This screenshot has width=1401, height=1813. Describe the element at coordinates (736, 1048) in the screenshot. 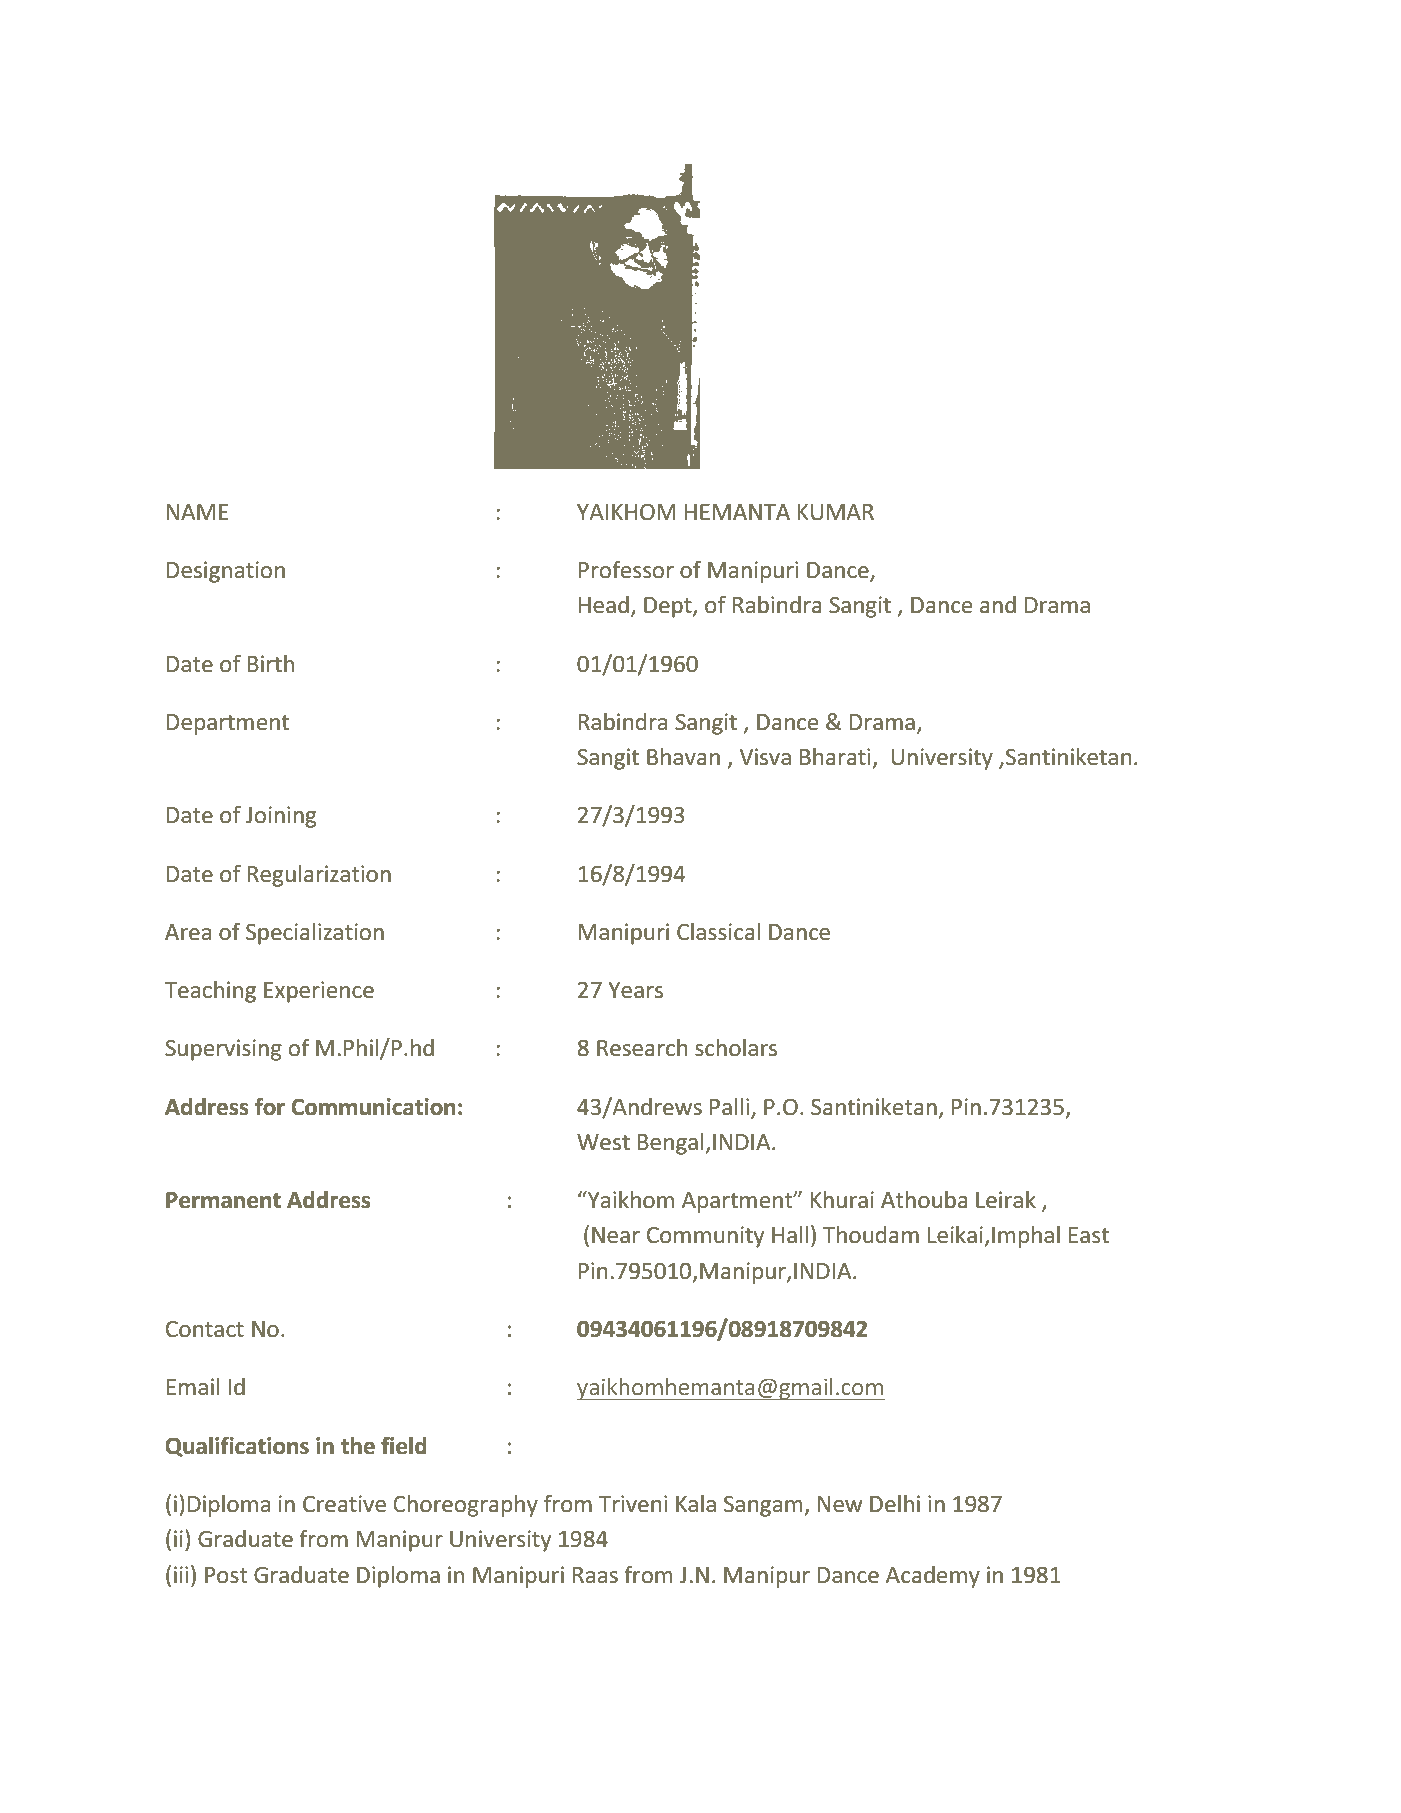

I see `scholars` at that location.
